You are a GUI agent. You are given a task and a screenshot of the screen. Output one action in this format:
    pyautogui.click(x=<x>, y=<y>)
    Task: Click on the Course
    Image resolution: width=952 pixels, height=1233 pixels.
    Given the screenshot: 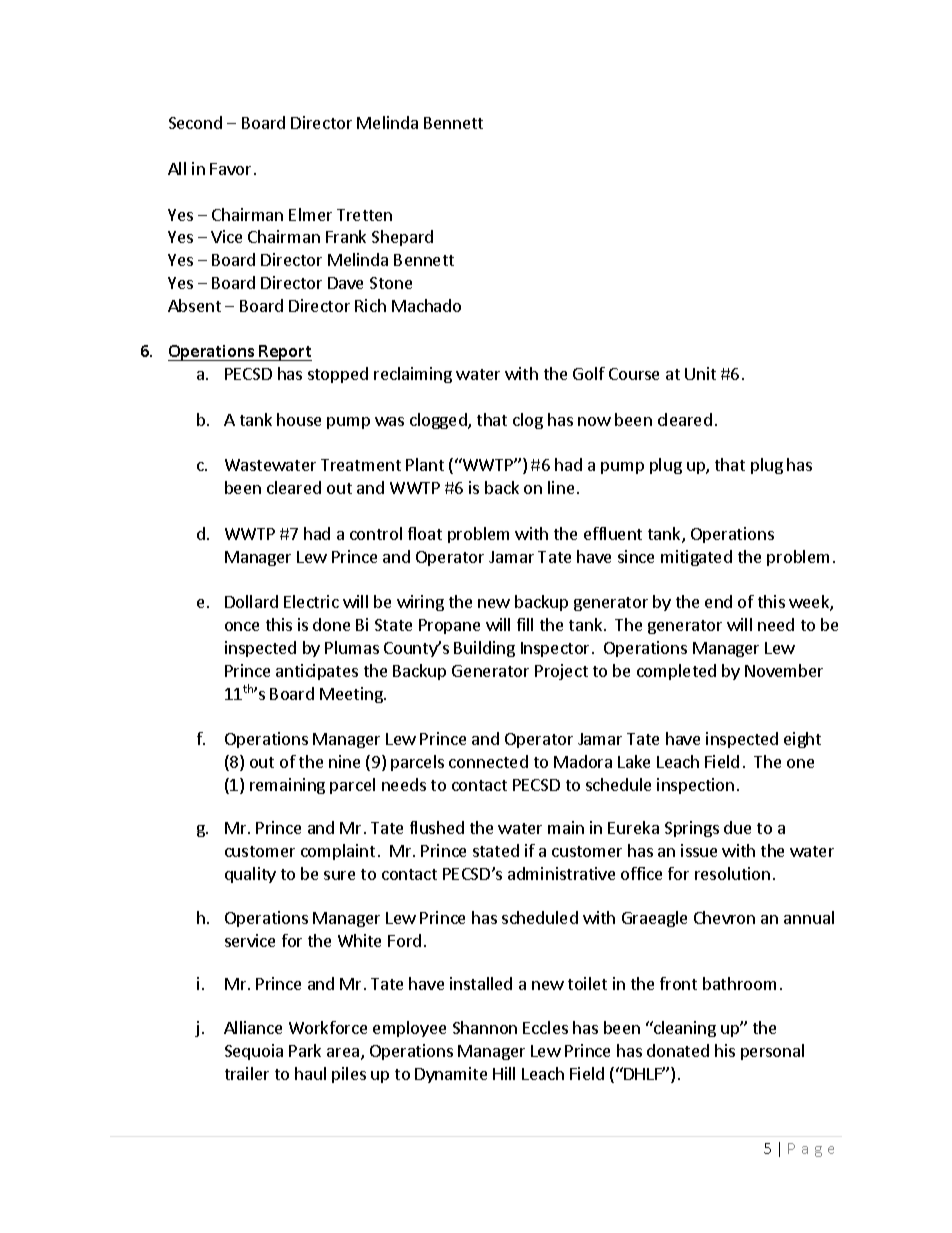 What is the action you would take?
    pyautogui.click(x=634, y=374)
